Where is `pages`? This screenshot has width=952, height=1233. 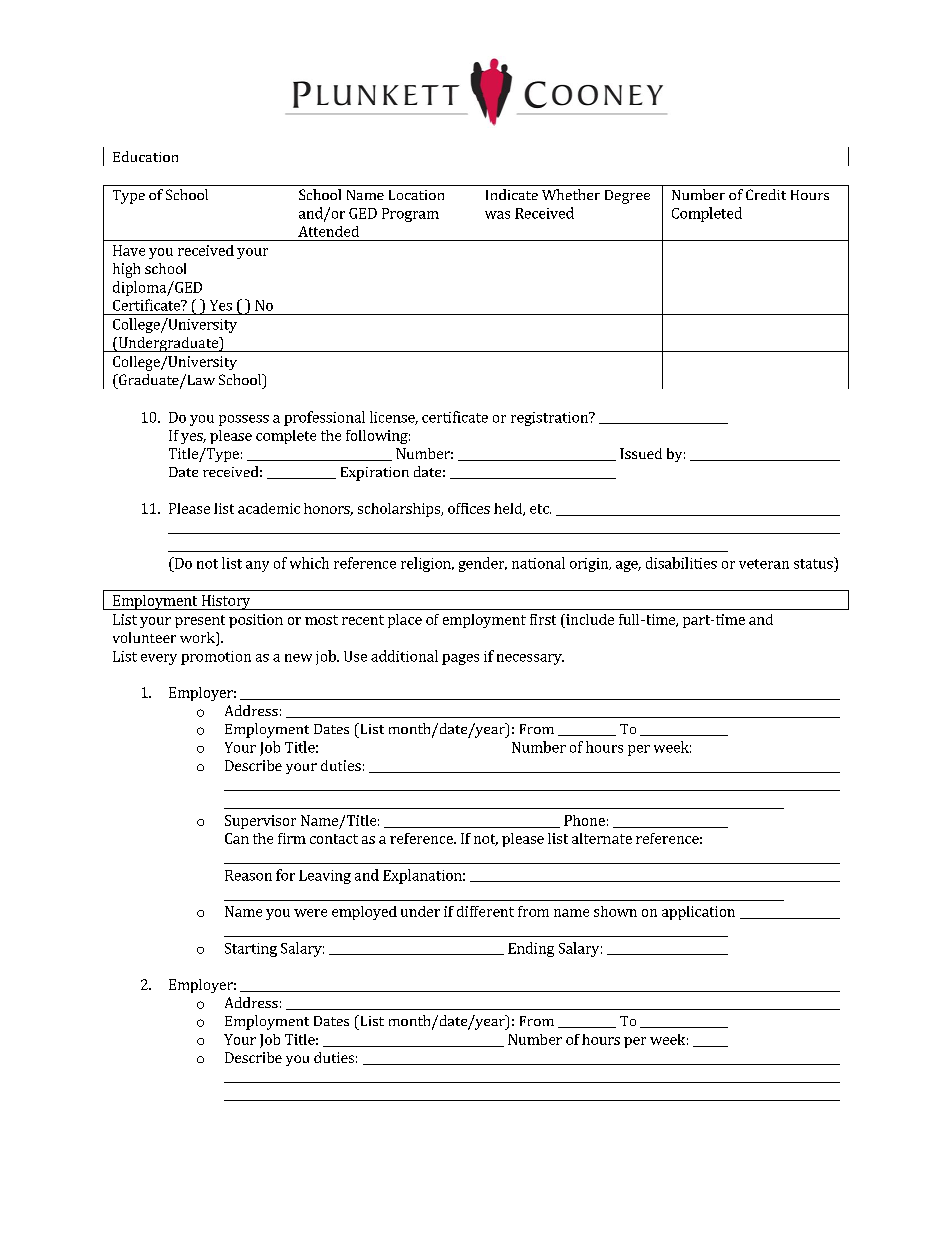
pages is located at coordinates (460, 659).
